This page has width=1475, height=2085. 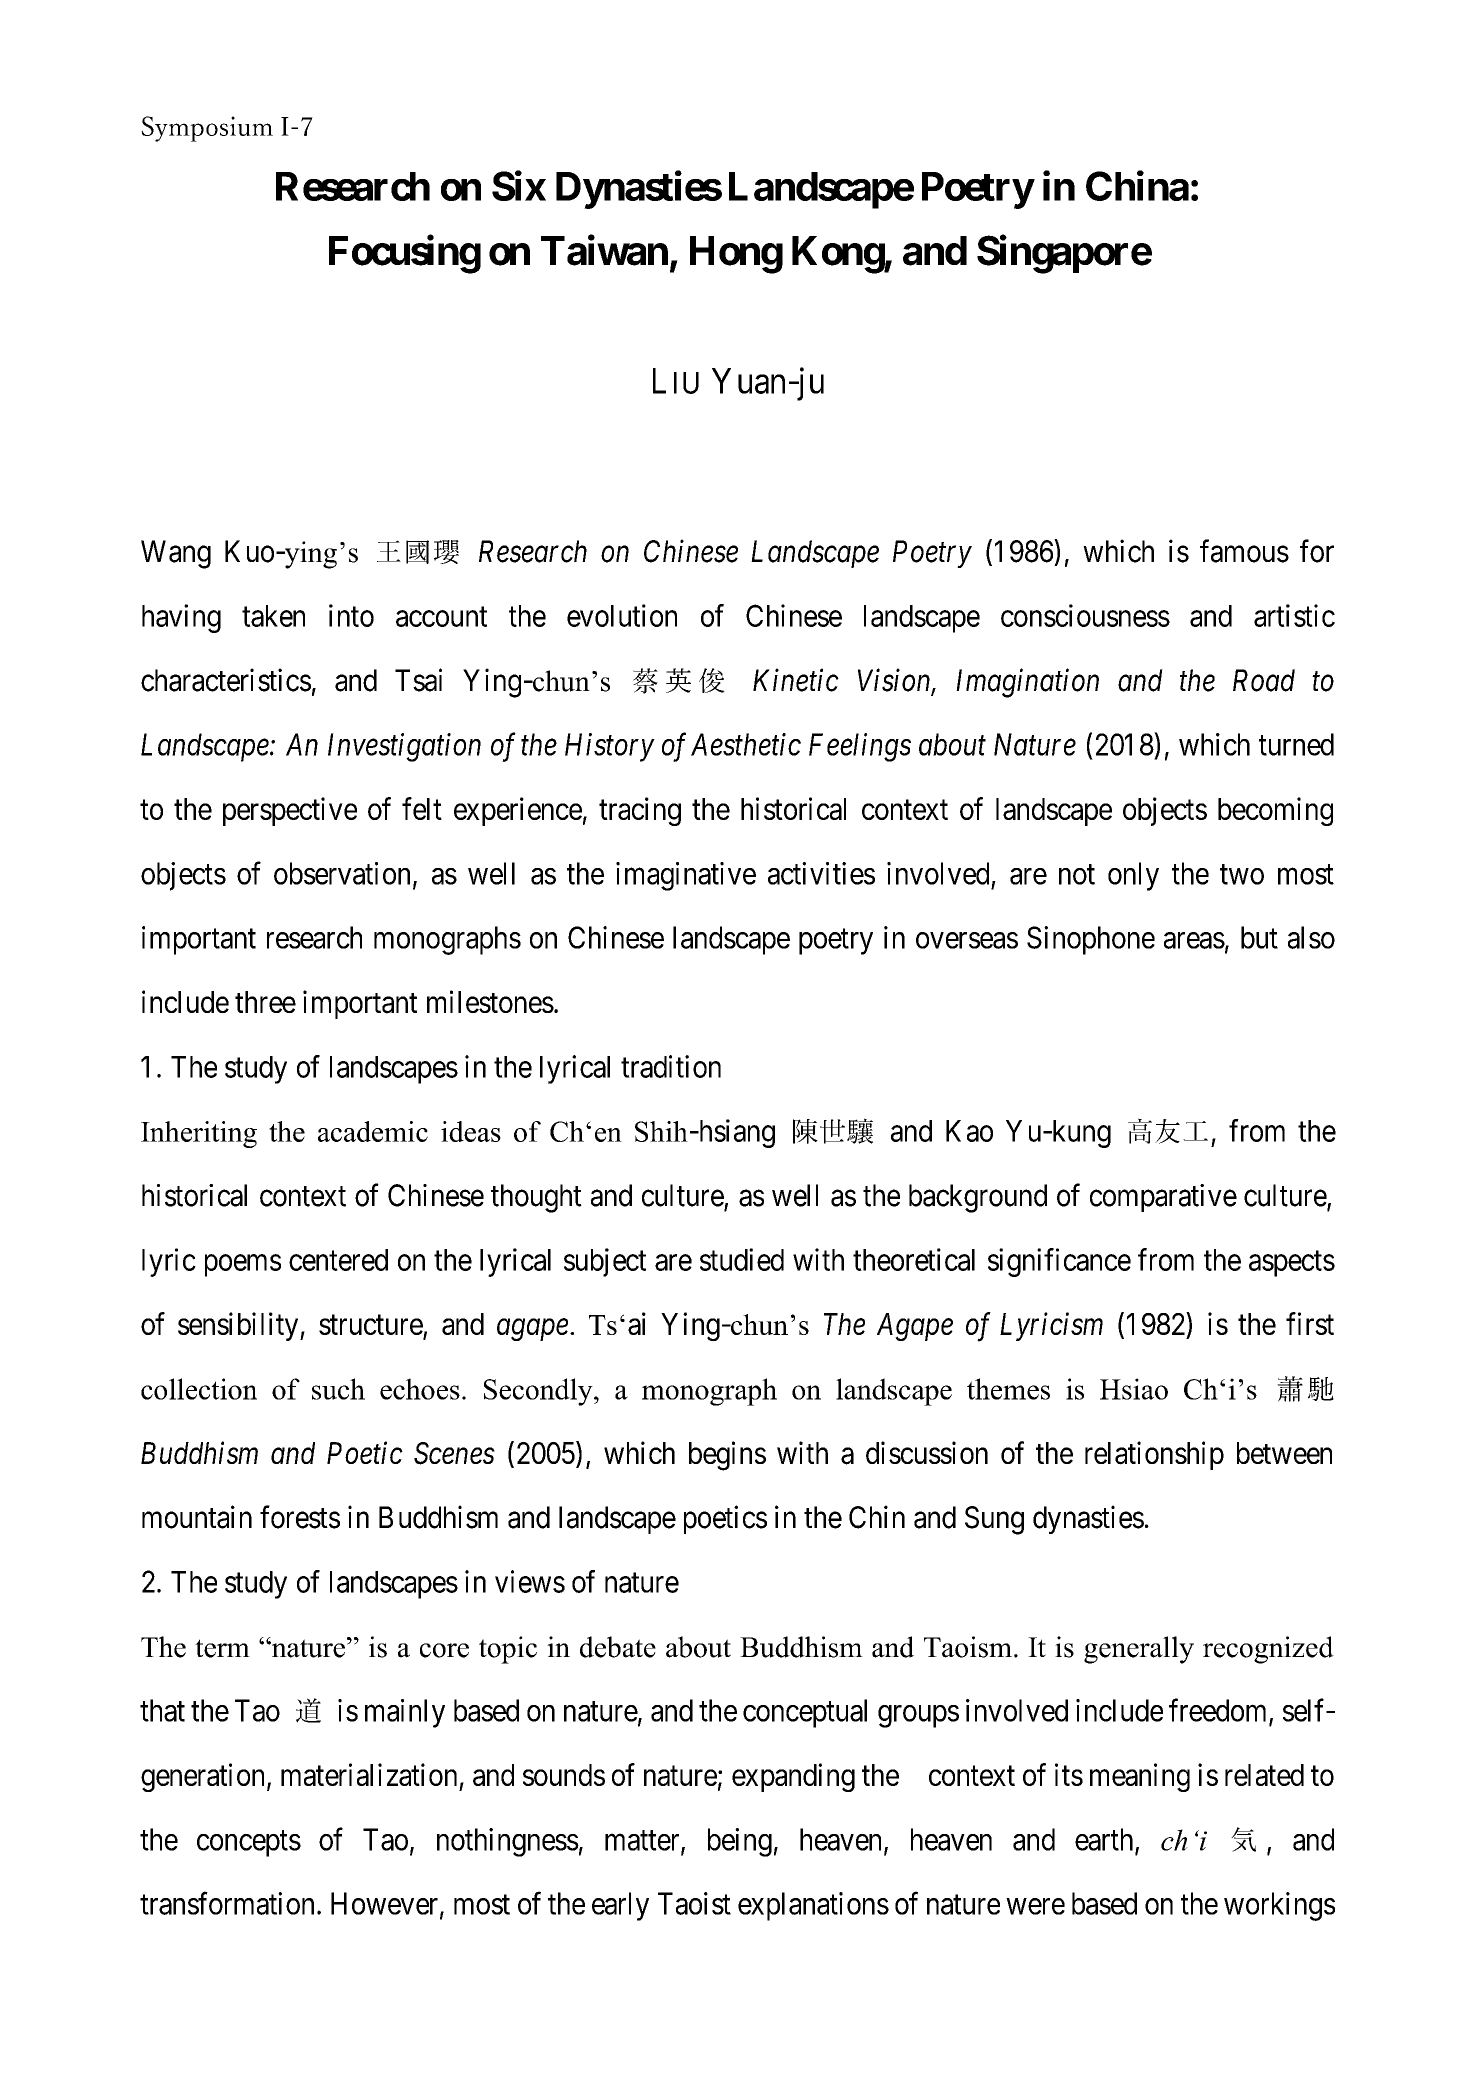 What do you see at coordinates (207, 129) in the page?
I see `Symposium` at bounding box center [207, 129].
